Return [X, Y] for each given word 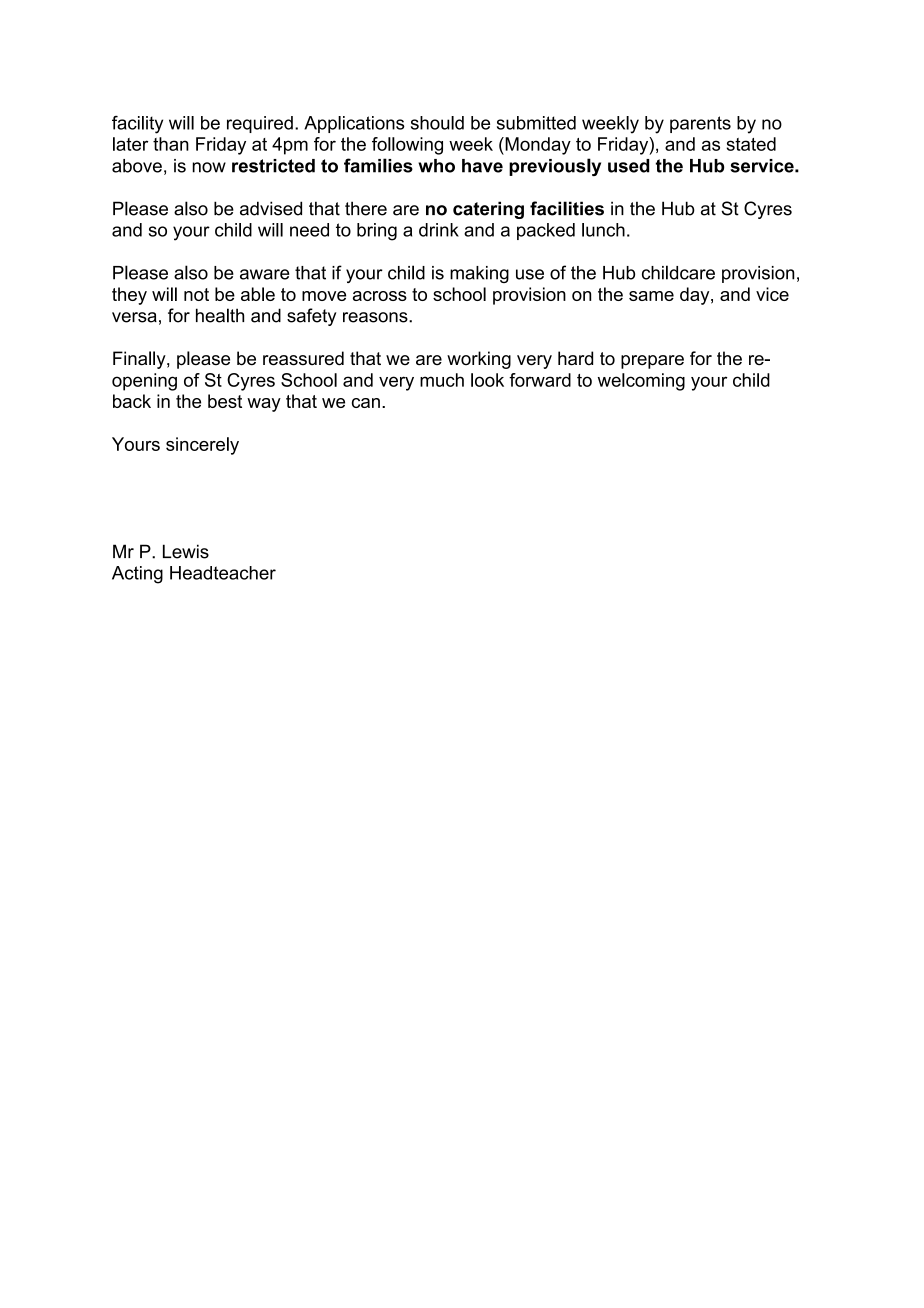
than [171, 144]
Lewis [186, 551]
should [437, 123]
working [479, 360]
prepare [652, 362]
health [220, 315]
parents [700, 124]
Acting [137, 575]
